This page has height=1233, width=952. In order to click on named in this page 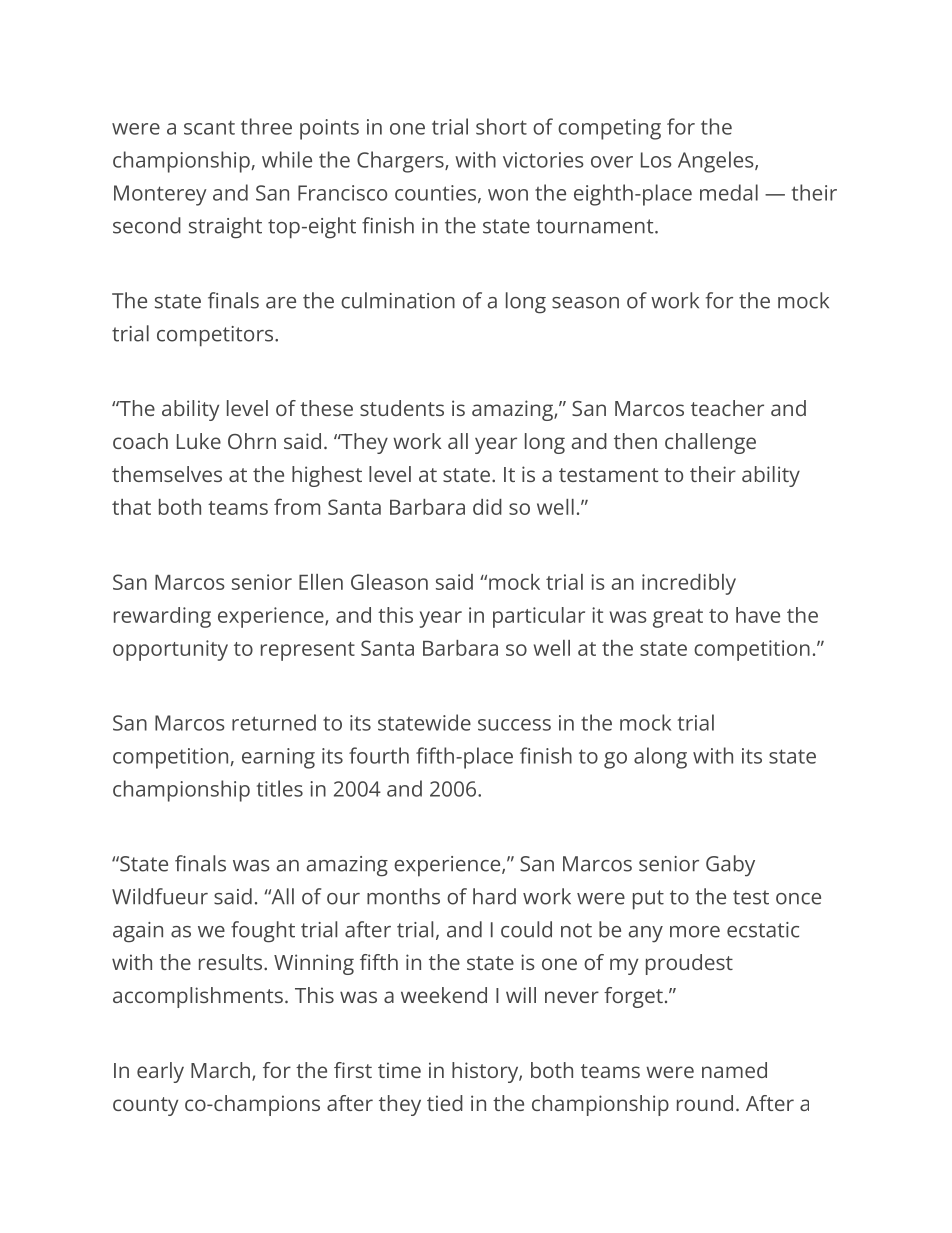, I will do `click(734, 1070)`.
